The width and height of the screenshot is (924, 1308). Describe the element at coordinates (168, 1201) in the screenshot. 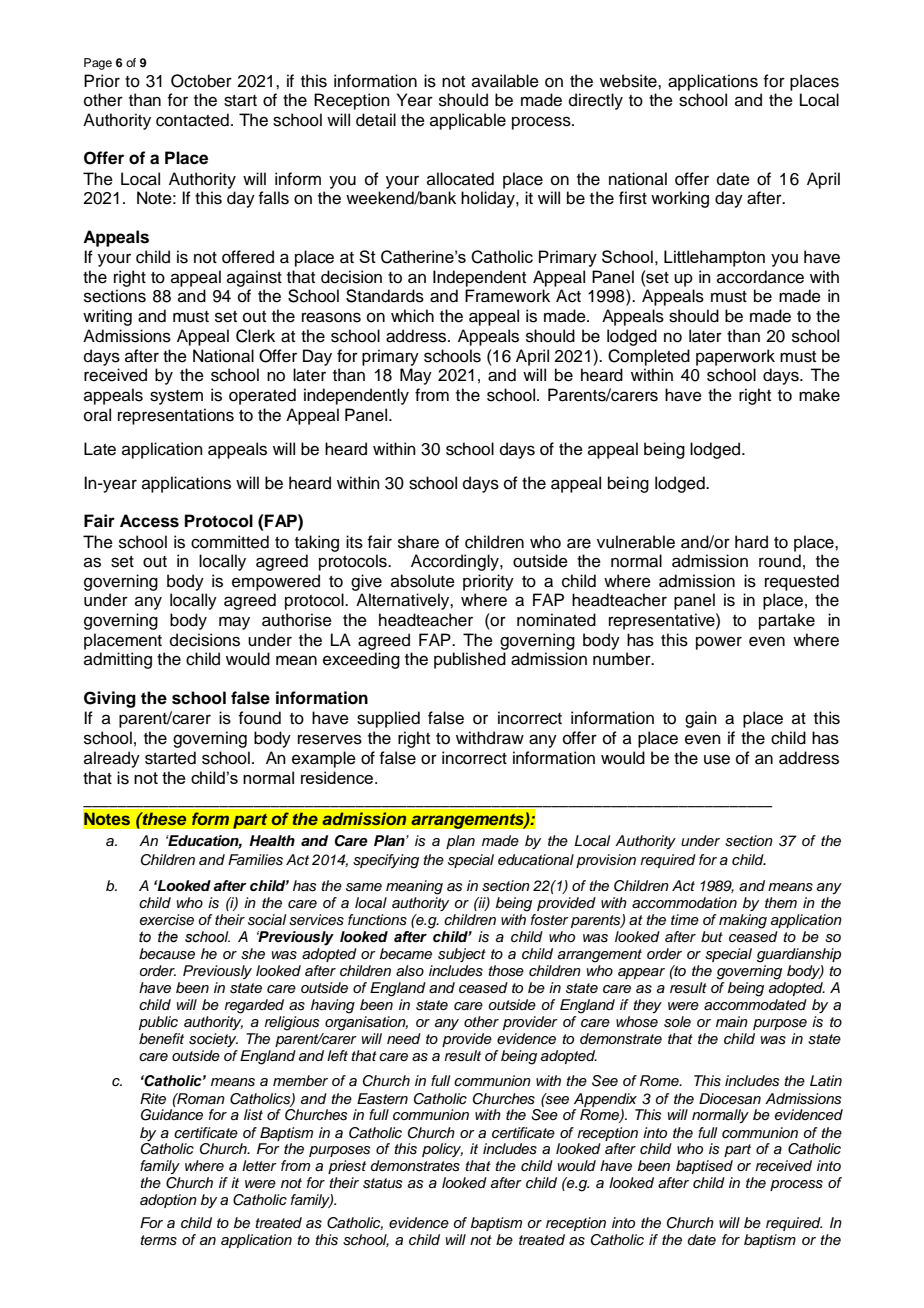

I see `adoption` at that location.
